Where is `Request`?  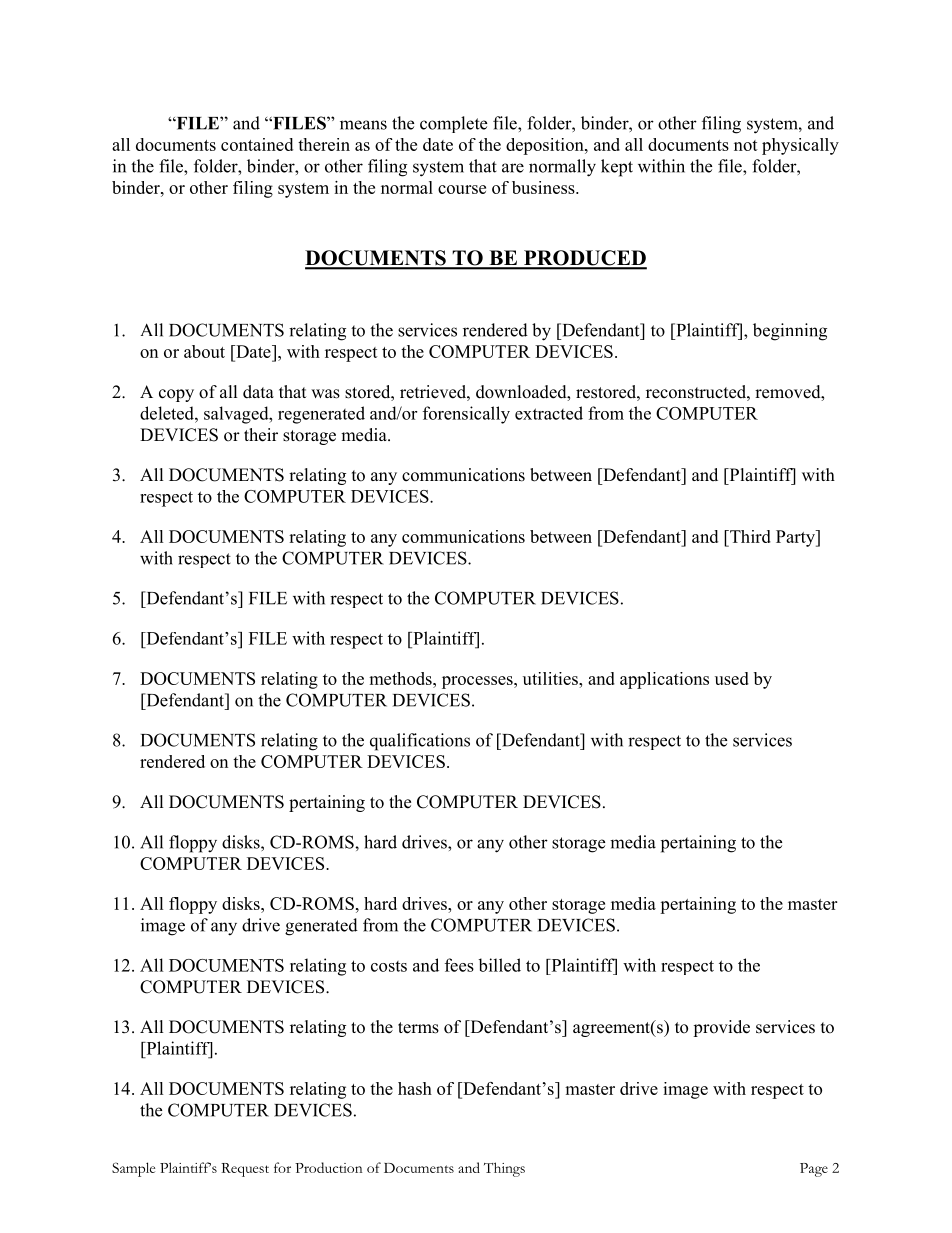
Request is located at coordinates (245, 1170).
